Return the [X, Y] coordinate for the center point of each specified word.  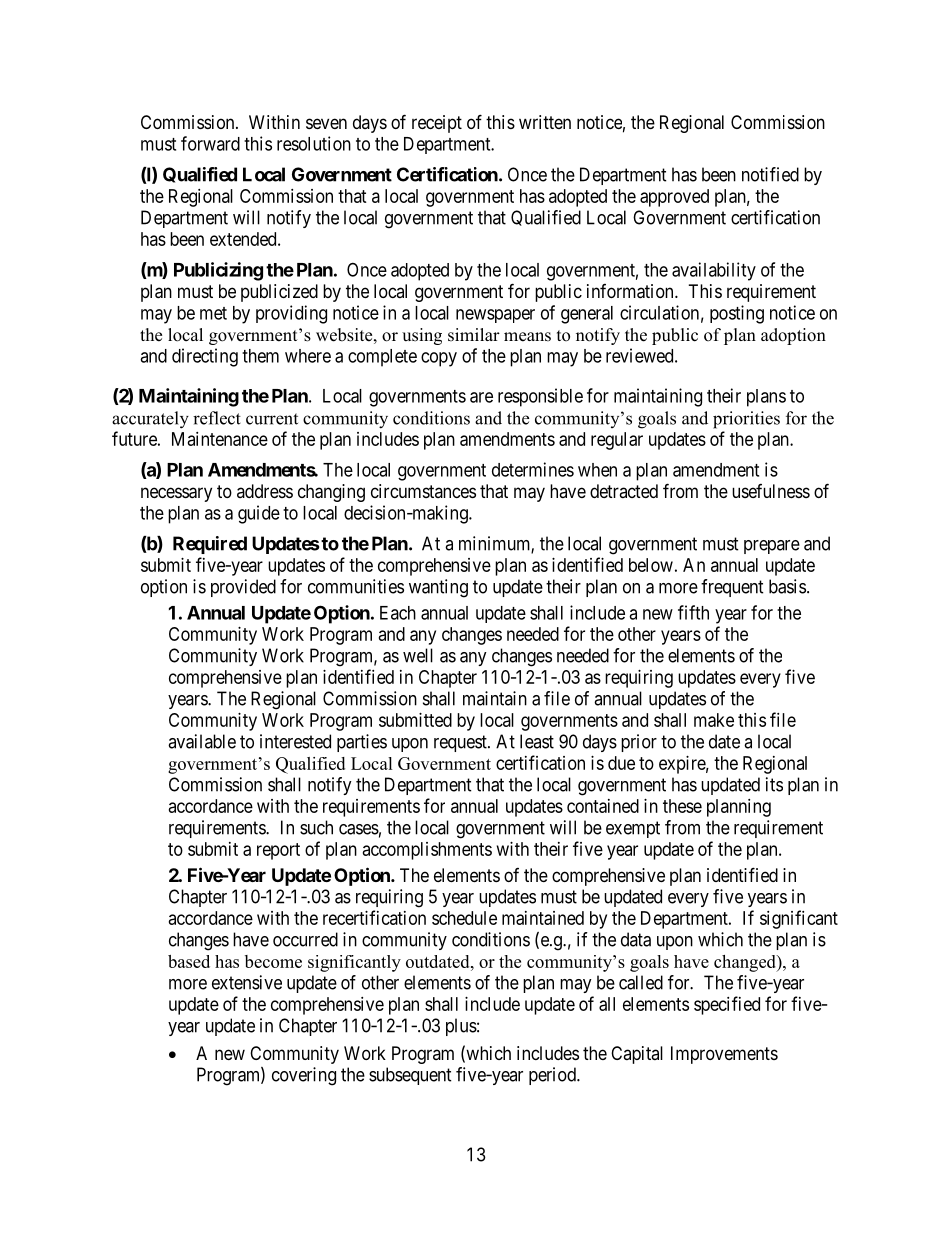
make [714, 720]
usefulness [771, 491]
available [202, 741]
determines [533, 469]
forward [210, 143]
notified [770, 174]
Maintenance [220, 439]
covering [304, 1076]
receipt [437, 124]
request [461, 743]
